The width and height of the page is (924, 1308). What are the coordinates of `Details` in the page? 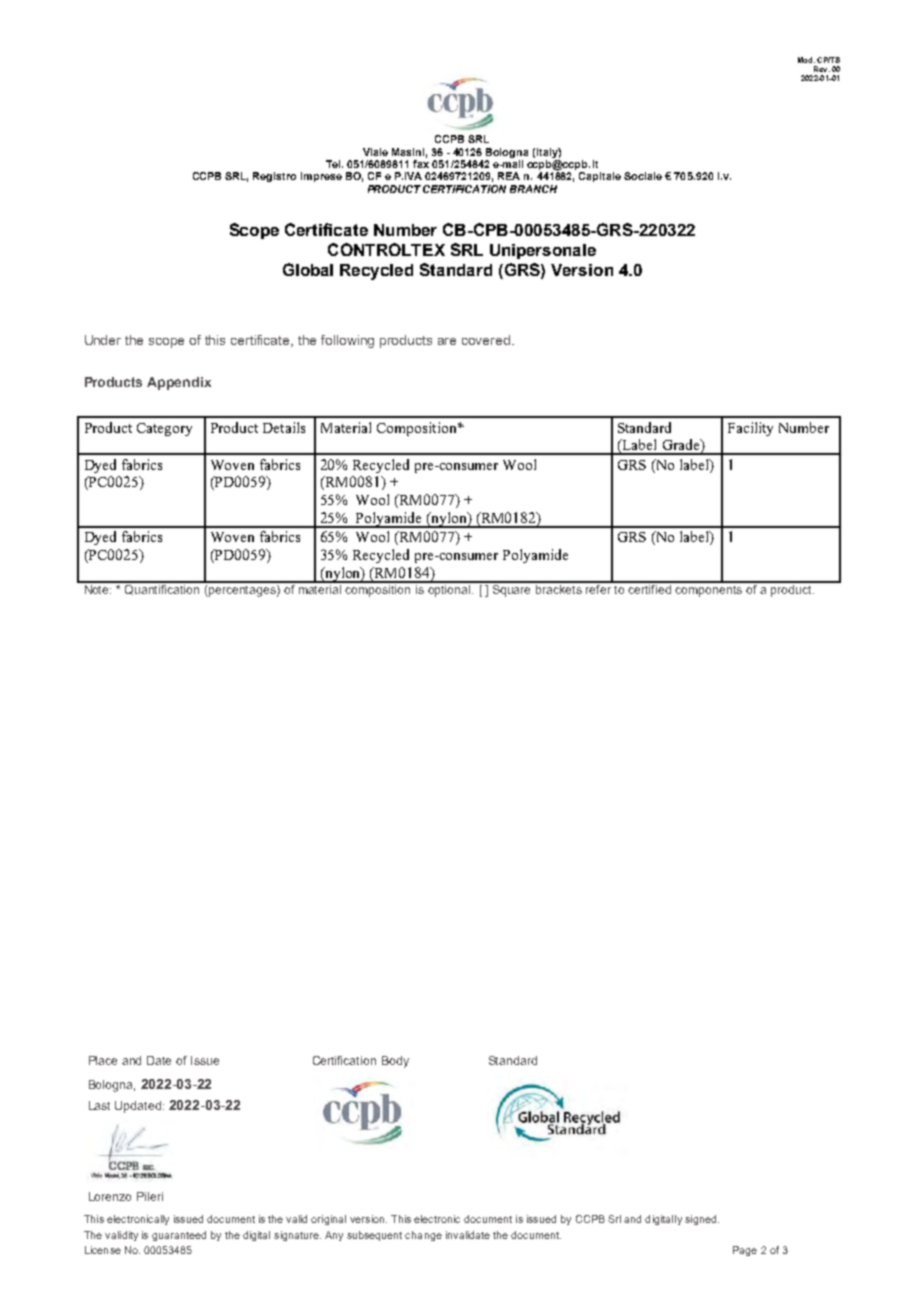 It's located at (284, 427).
